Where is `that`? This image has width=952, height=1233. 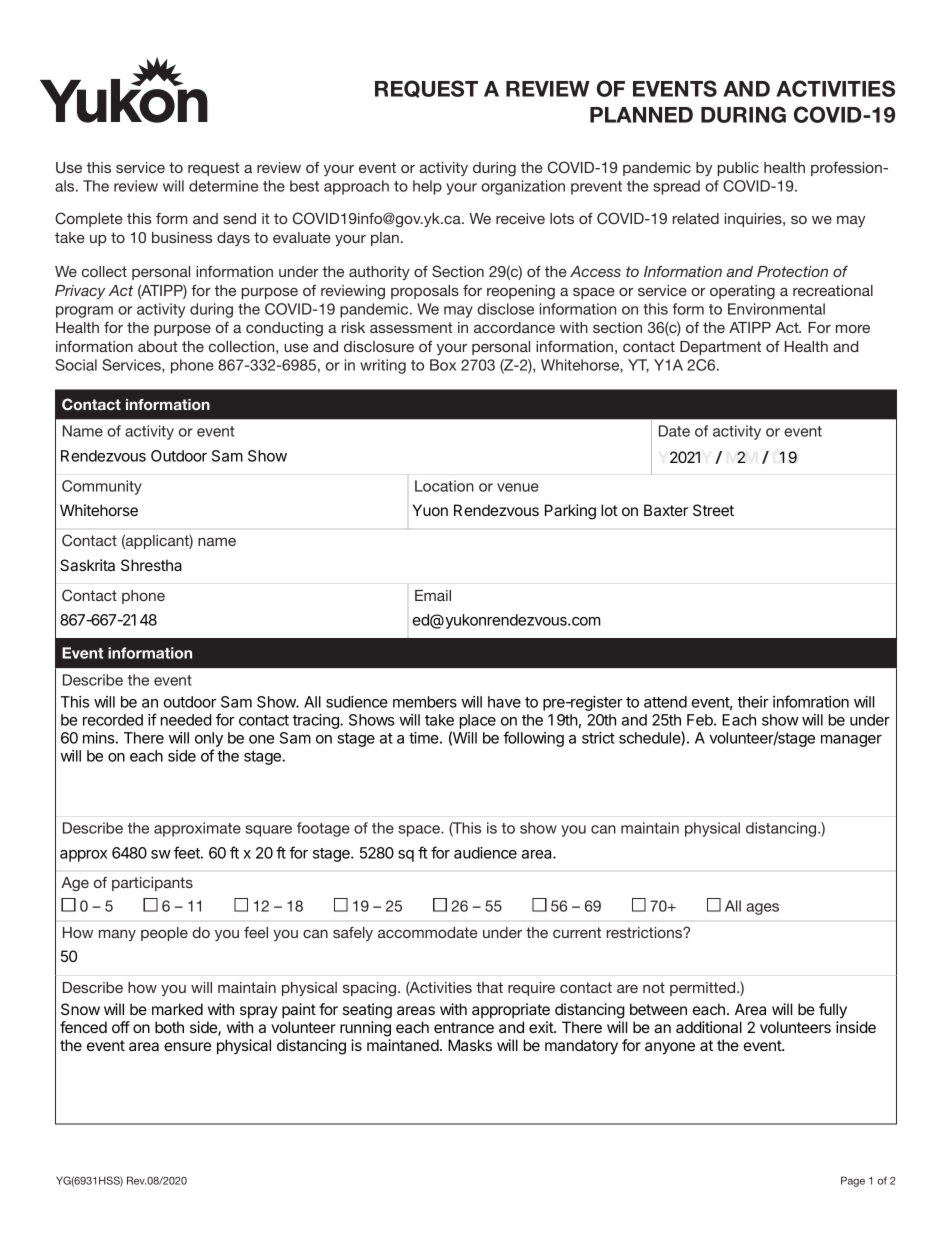 that is located at coordinates (489, 987).
